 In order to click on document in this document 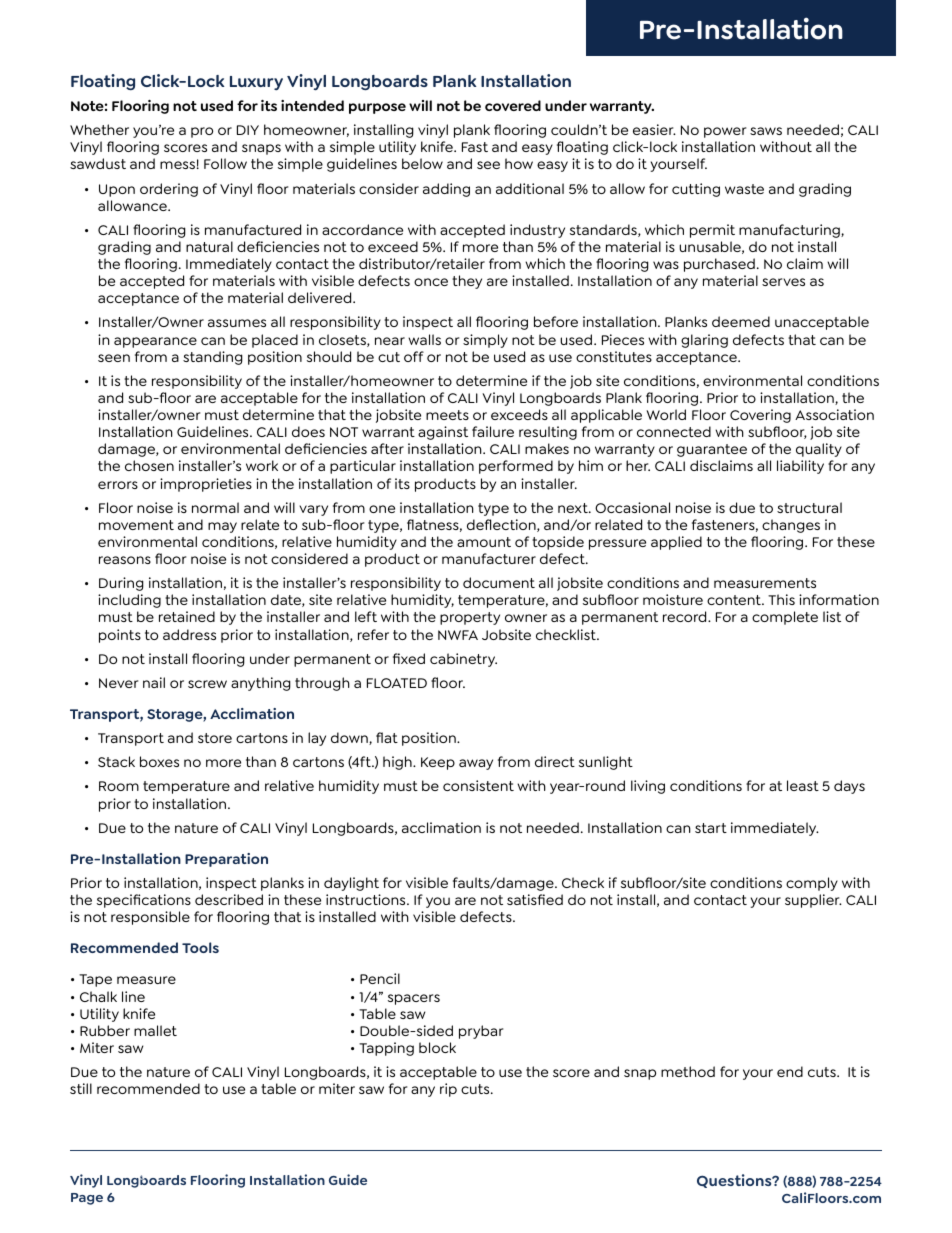, I will do `click(499, 582)`.
